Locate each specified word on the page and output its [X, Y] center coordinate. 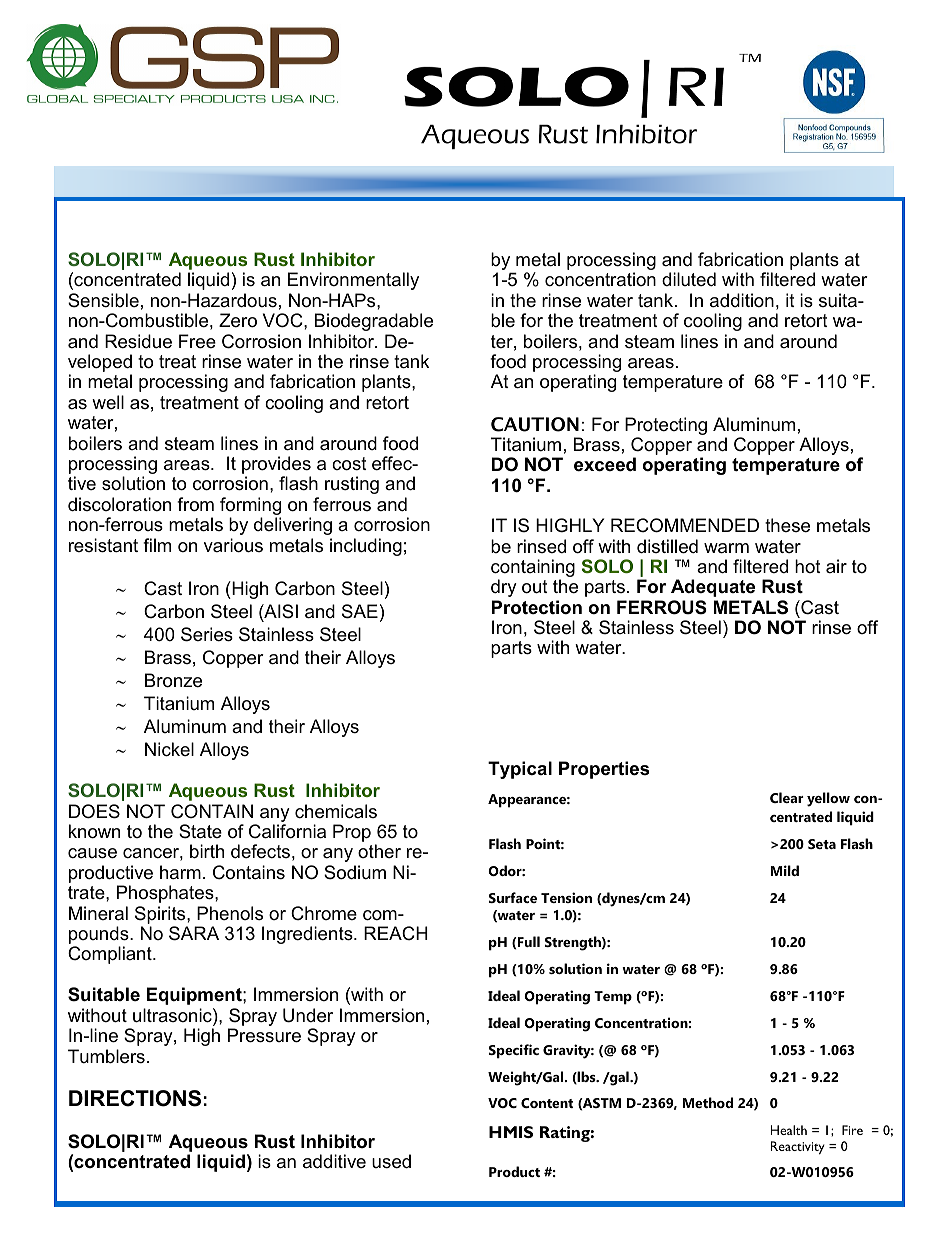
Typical [520, 770]
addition [742, 300]
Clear [787, 797]
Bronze [173, 680]
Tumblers [106, 1056]
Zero [238, 320]
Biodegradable [374, 322]
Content [547, 1103]
